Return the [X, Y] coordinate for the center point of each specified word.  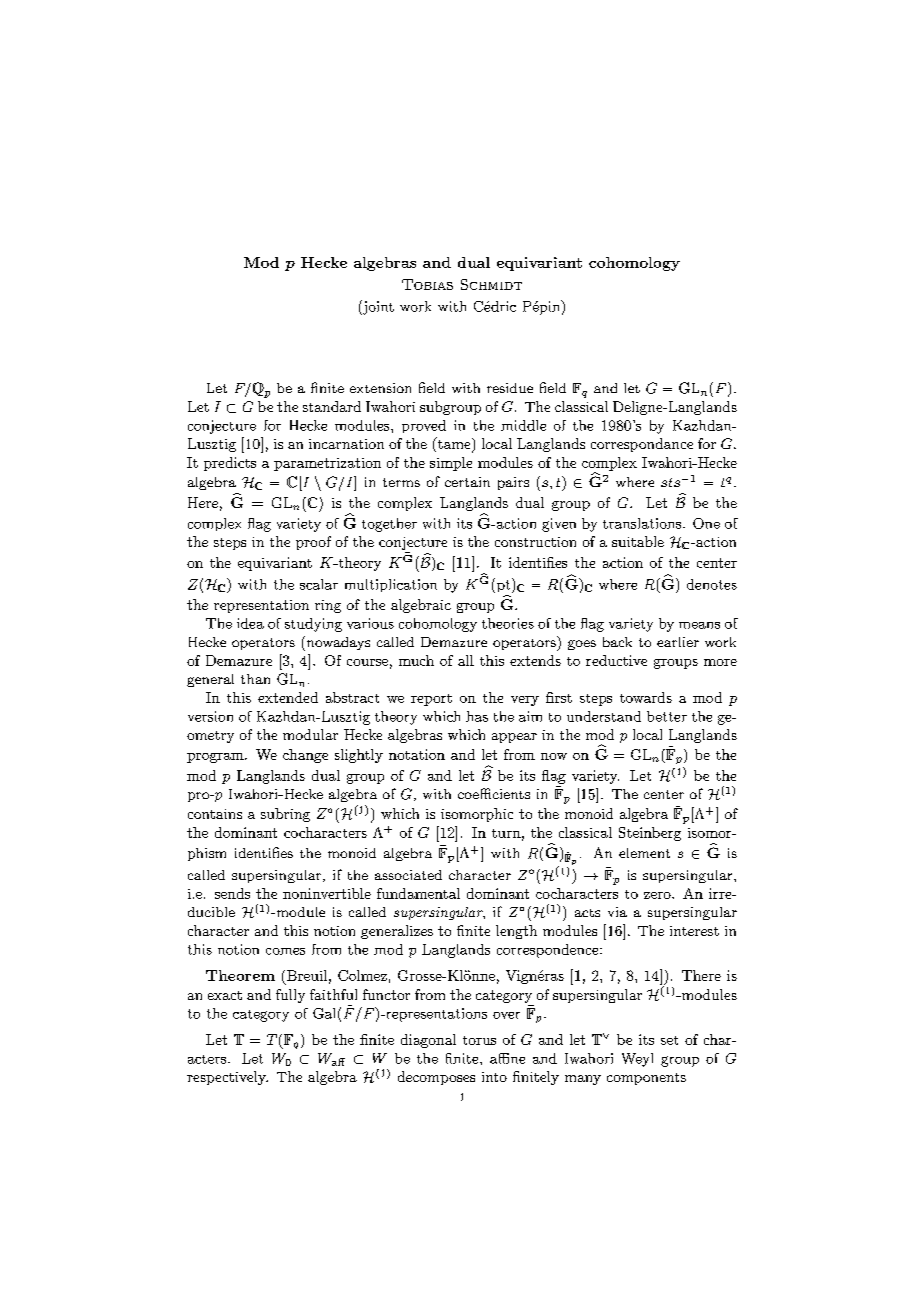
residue [510, 388]
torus [479, 1040]
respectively [227, 1078]
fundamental [418, 893]
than [255, 679]
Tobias [427, 284]
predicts [230, 464]
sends [232, 893]
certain [467, 482]
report [431, 700]
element [644, 853]
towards [646, 697]
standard [332, 406]
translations [642, 523]
